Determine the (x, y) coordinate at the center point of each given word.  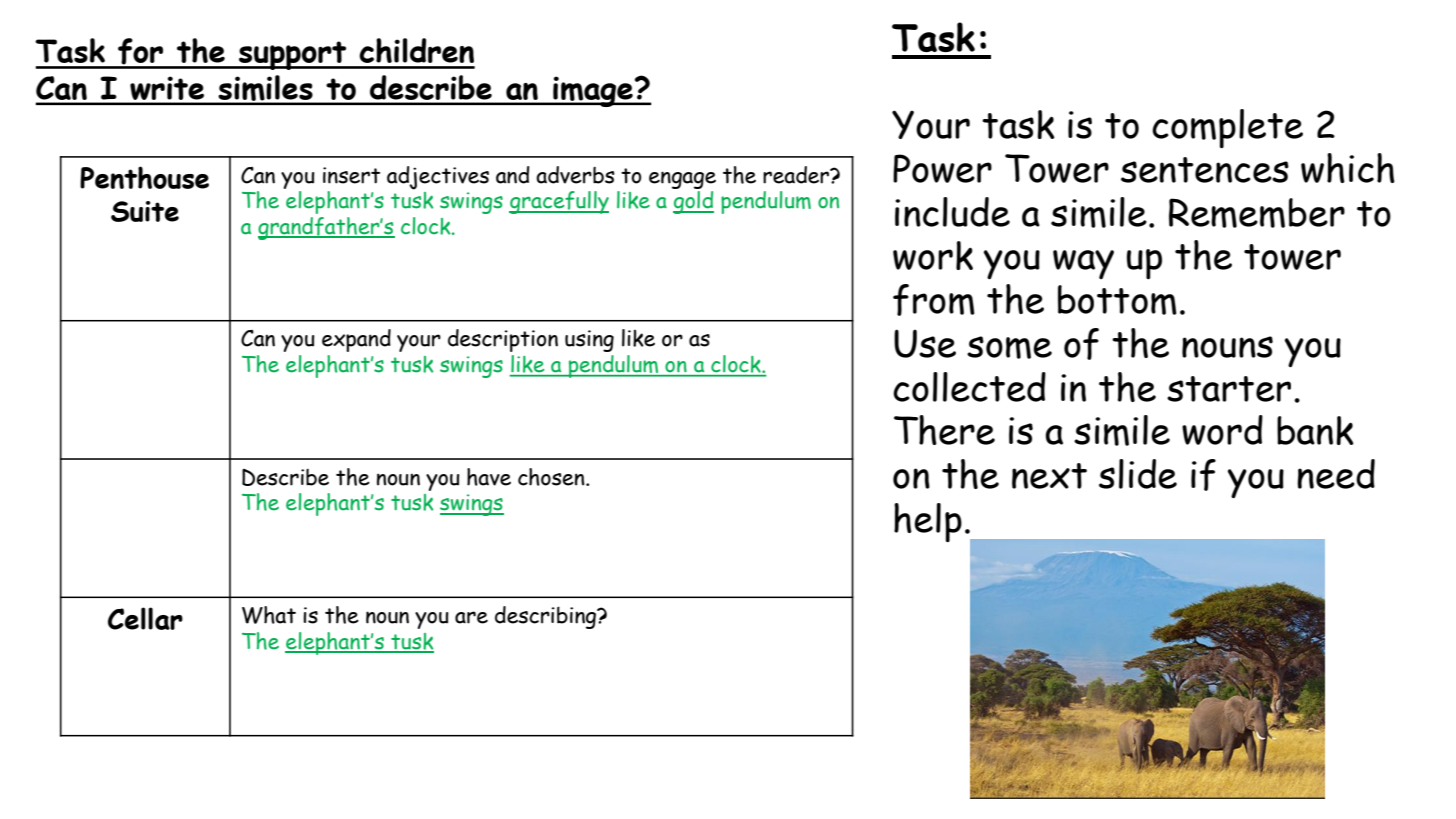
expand (356, 340)
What (269, 615)
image (593, 91)
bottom (1117, 300)
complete (1227, 128)
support (293, 55)
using (589, 341)
